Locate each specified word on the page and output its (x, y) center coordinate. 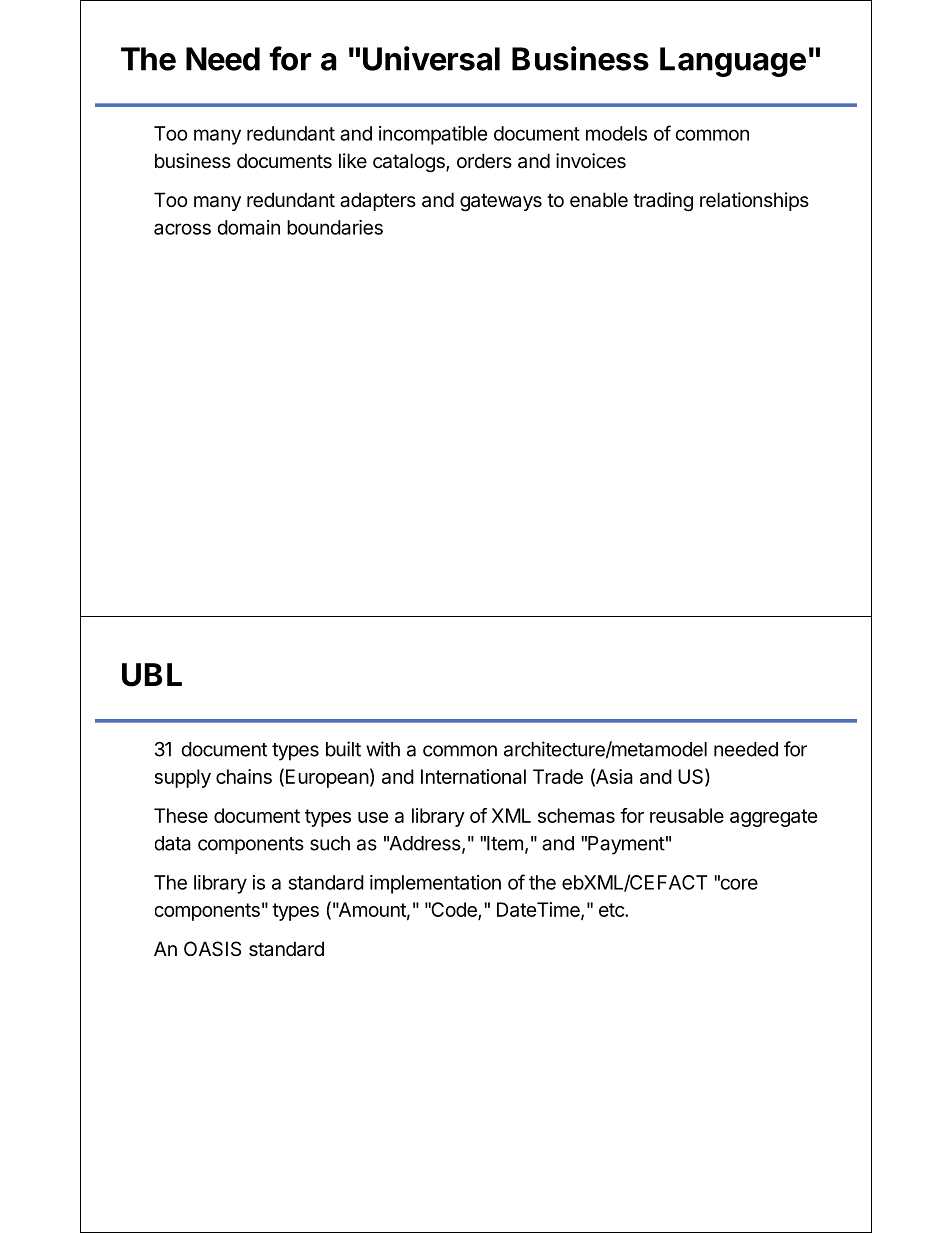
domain (248, 227)
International (473, 776)
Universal (431, 58)
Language (733, 62)
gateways (501, 202)
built (343, 749)
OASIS (212, 949)
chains (244, 776)
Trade (558, 776)
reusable (687, 815)
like (353, 160)
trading (663, 202)
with (383, 749)
